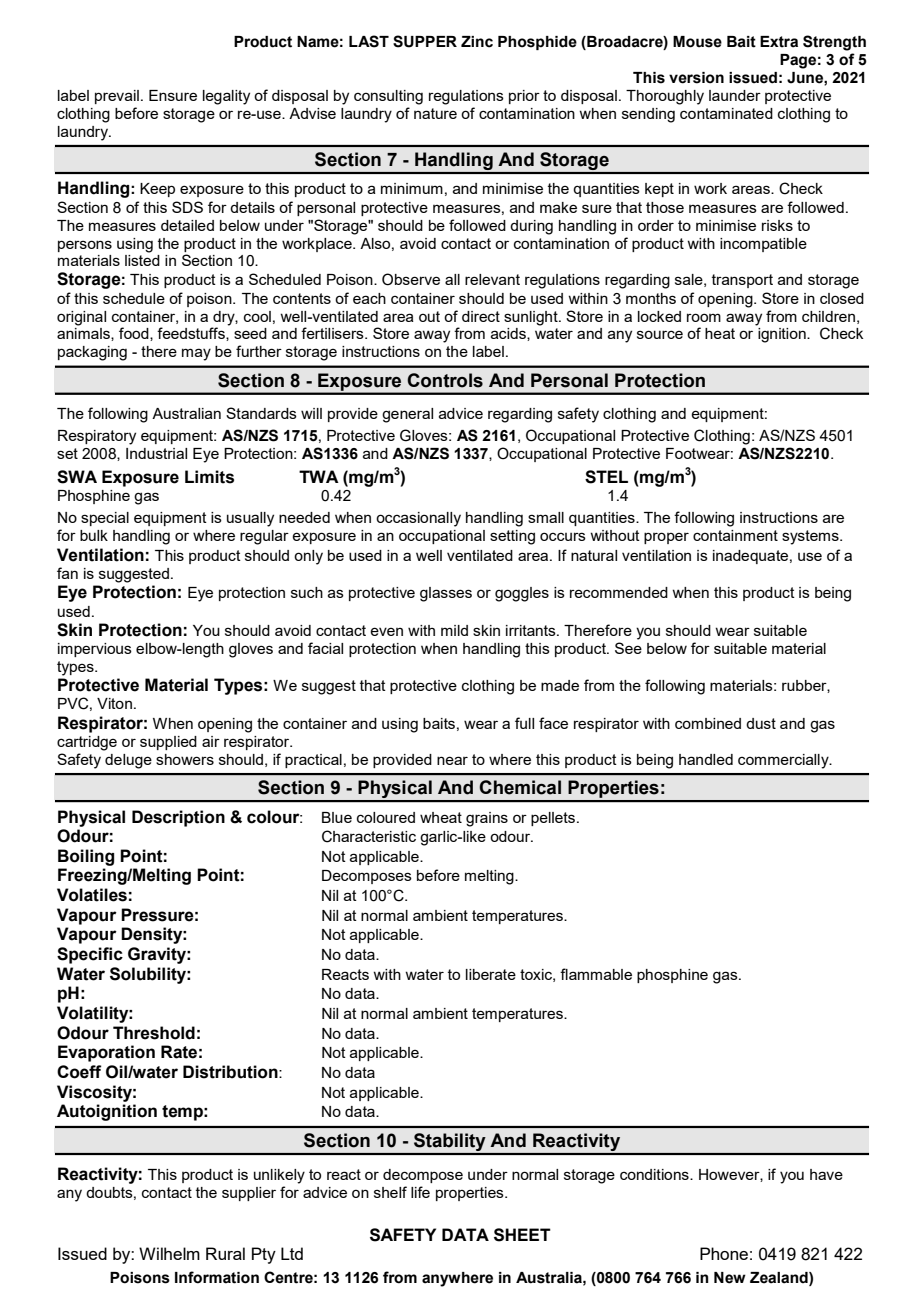 This page has width=924, height=1308. Describe the element at coordinates (95, 650) in the page. I see `impervious` at that location.
